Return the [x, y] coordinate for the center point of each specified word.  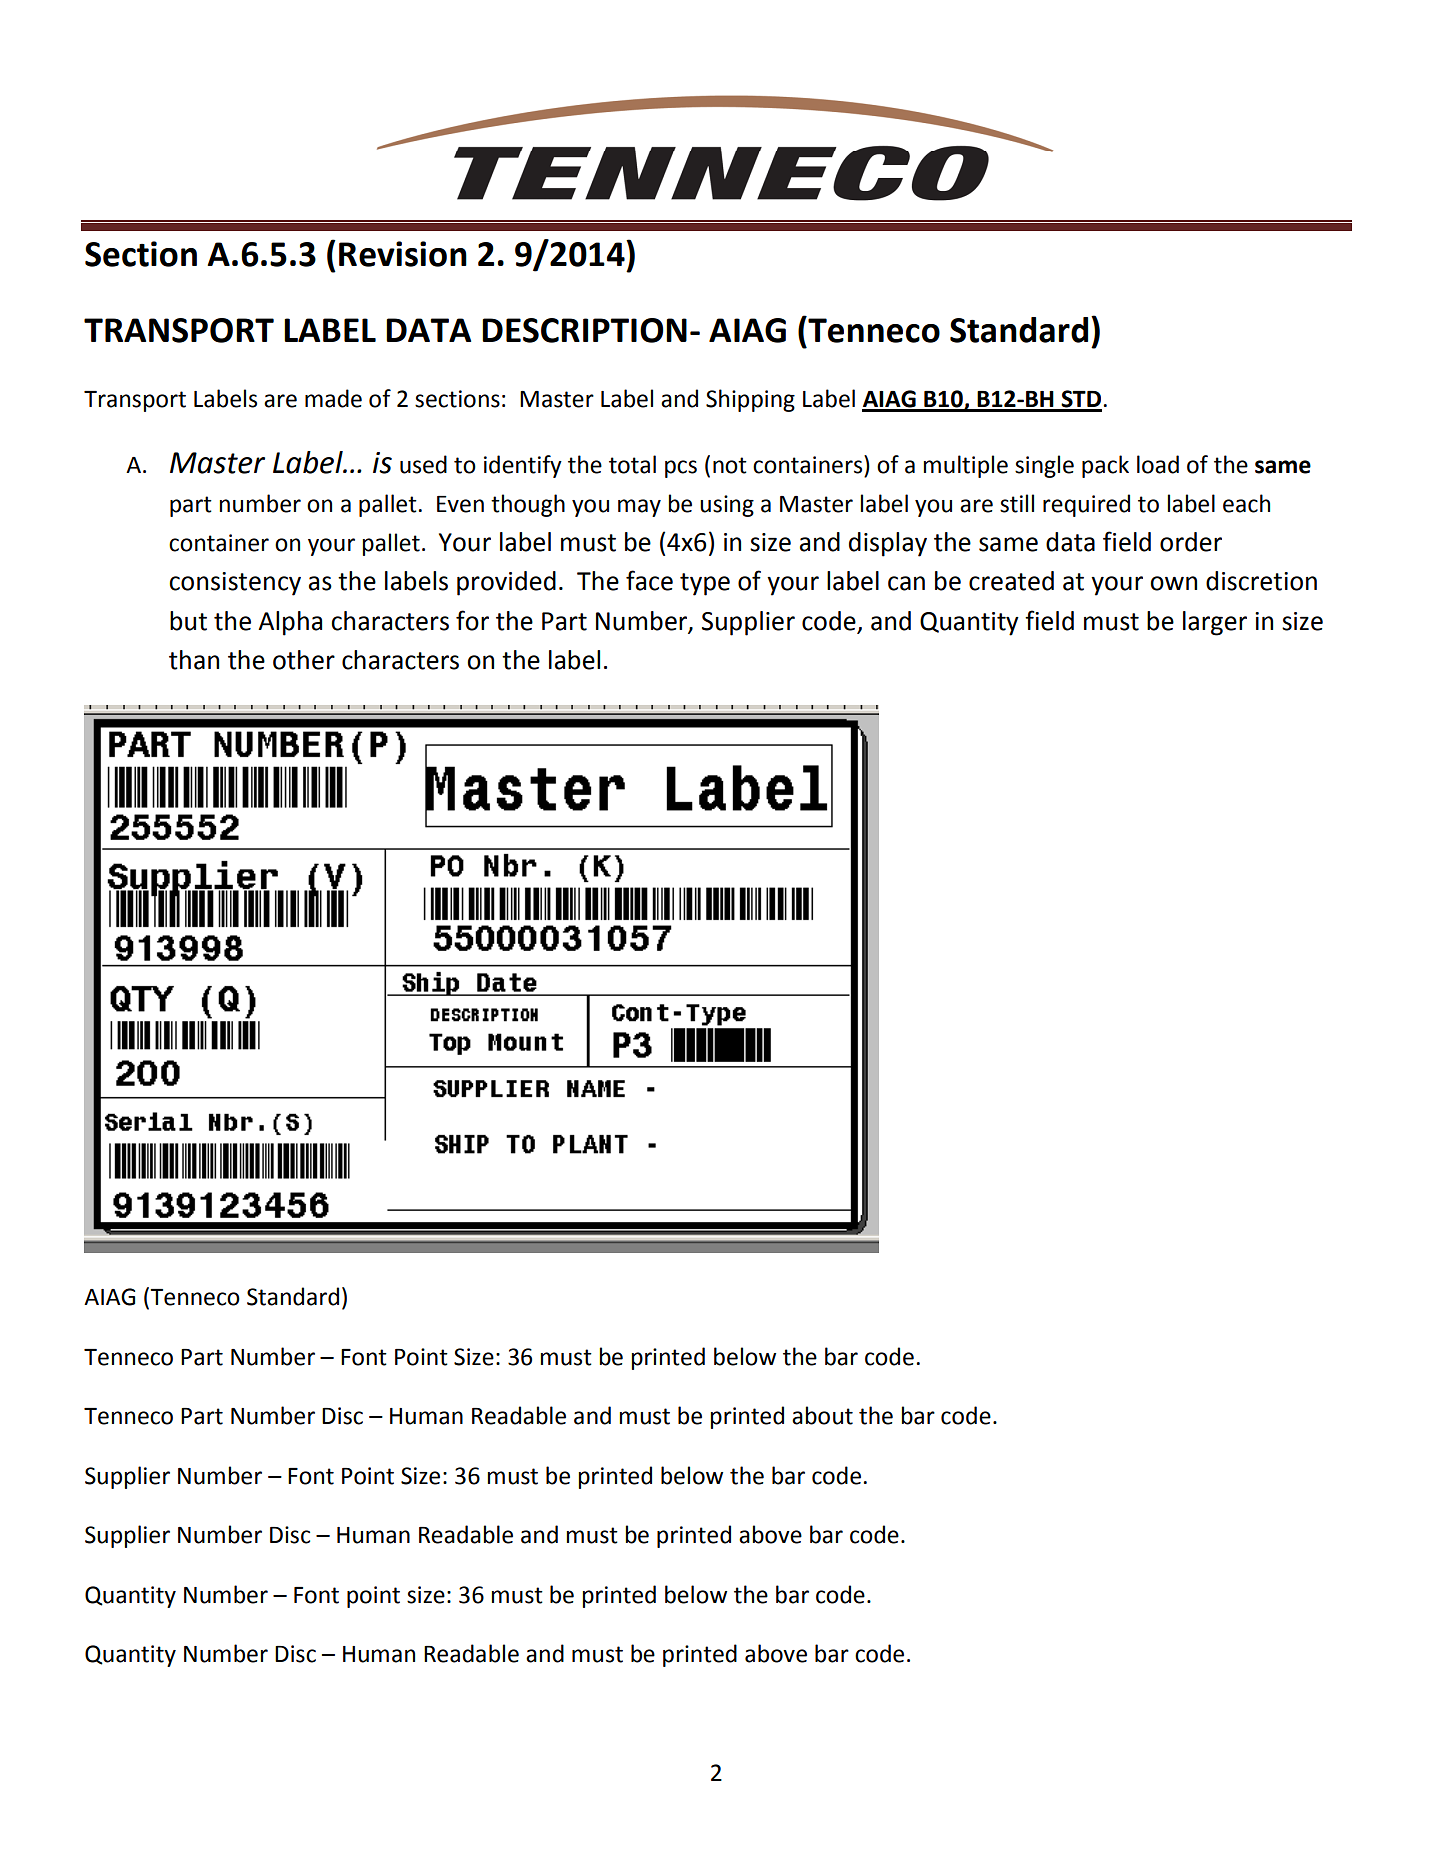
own [1173, 583]
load [1158, 464]
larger [1215, 623]
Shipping [750, 400]
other [304, 660]
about [822, 1415]
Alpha [290, 623]
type [705, 584]
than [194, 660]
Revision [403, 254]
